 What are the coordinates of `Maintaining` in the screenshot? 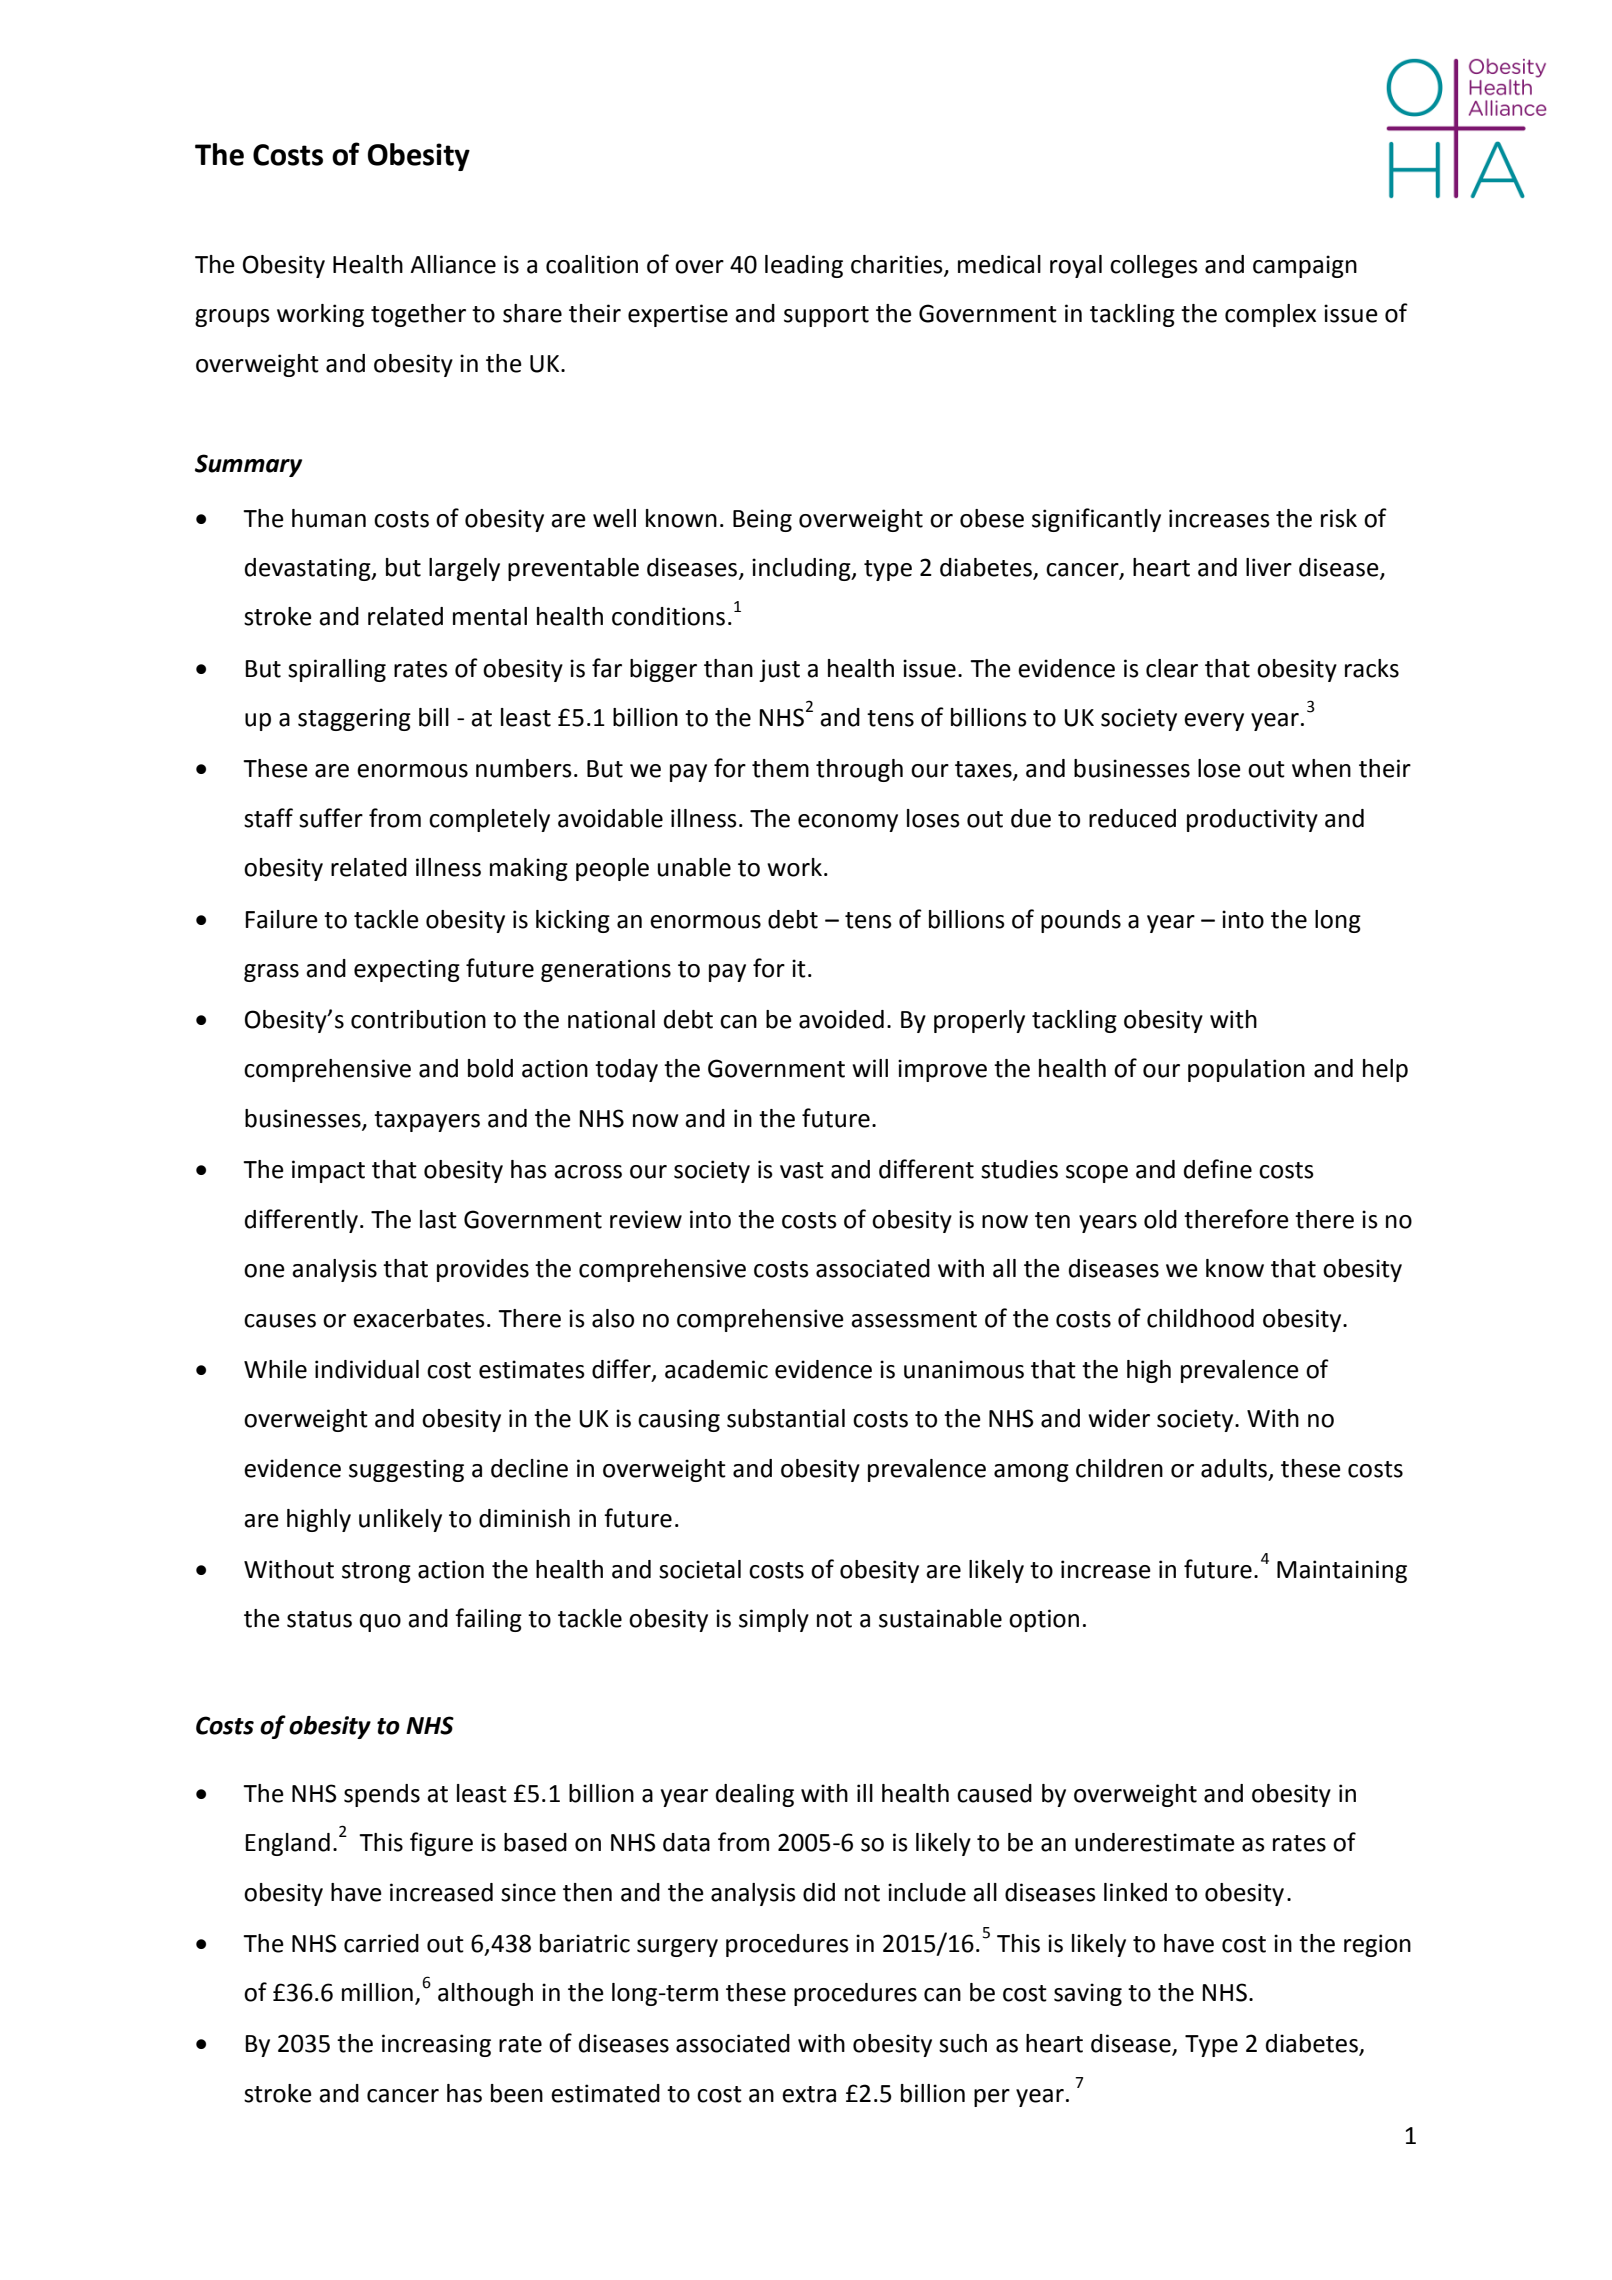 It's located at (1342, 1571).
